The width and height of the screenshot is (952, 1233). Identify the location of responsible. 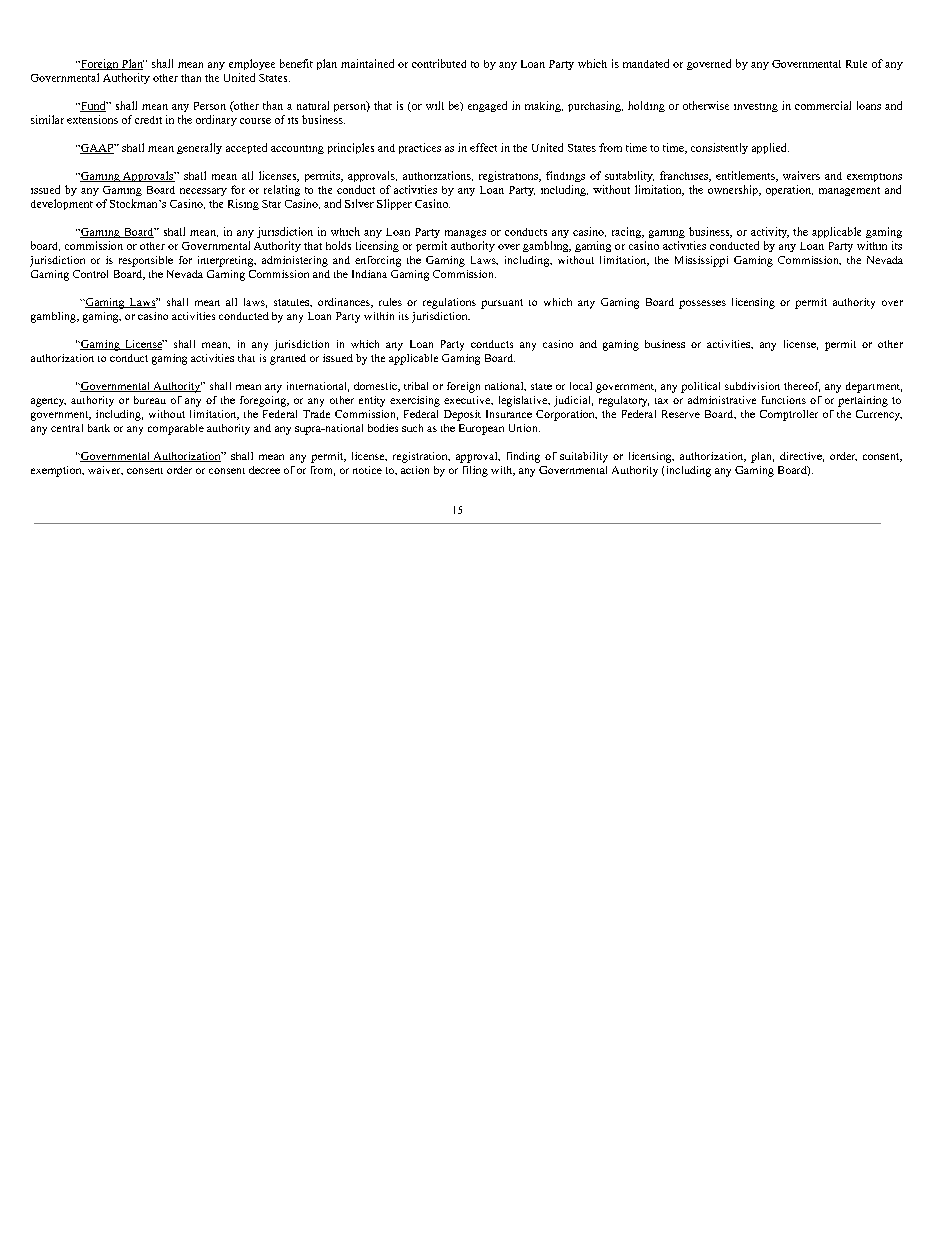
(146, 261).
